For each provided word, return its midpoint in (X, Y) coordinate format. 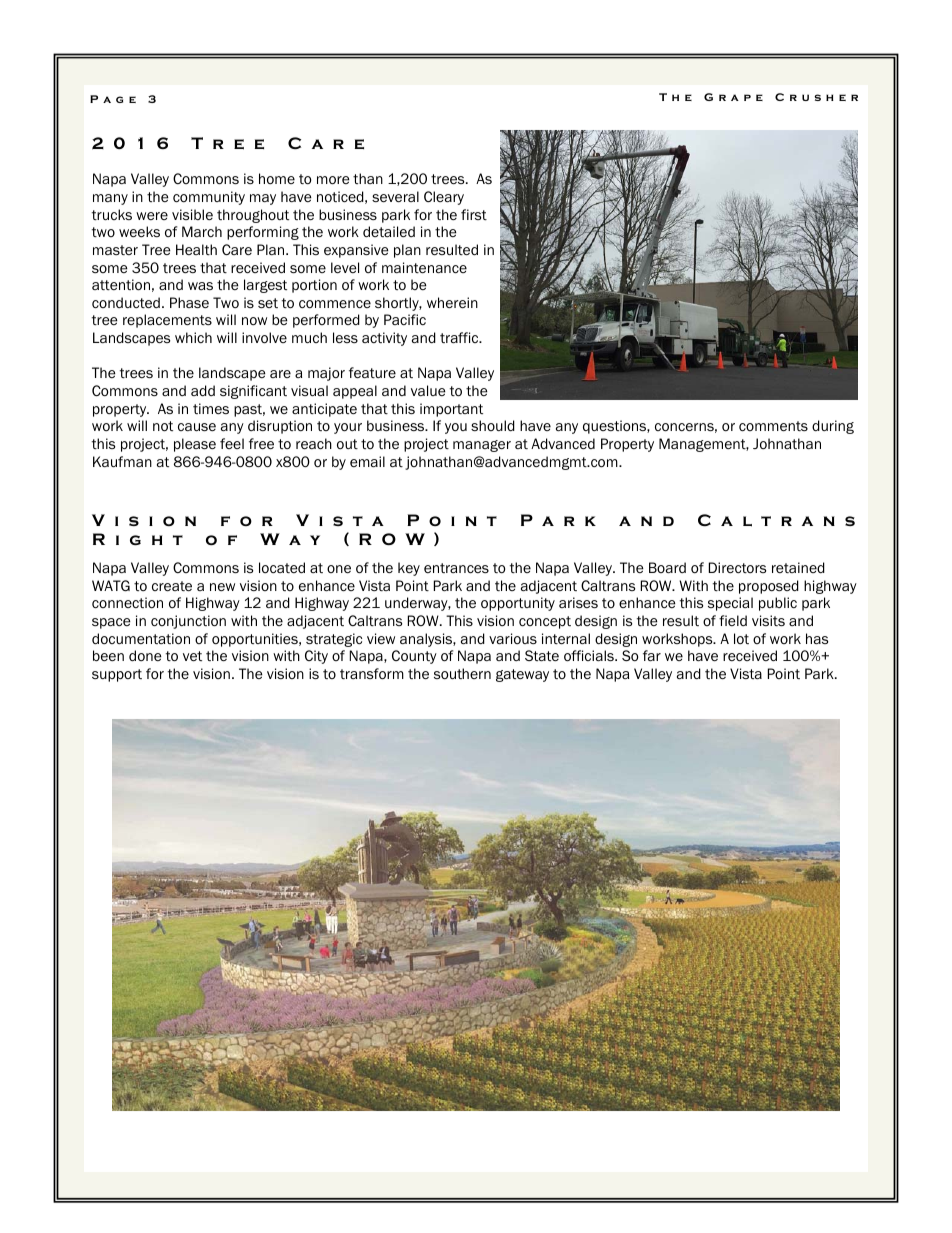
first (474, 215)
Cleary (444, 198)
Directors (737, 568)
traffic (460, 337)
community (209, 198)
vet (192, 656)
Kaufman (122, 461)
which (193, 337)
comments (773, 426)
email (367, 461)
